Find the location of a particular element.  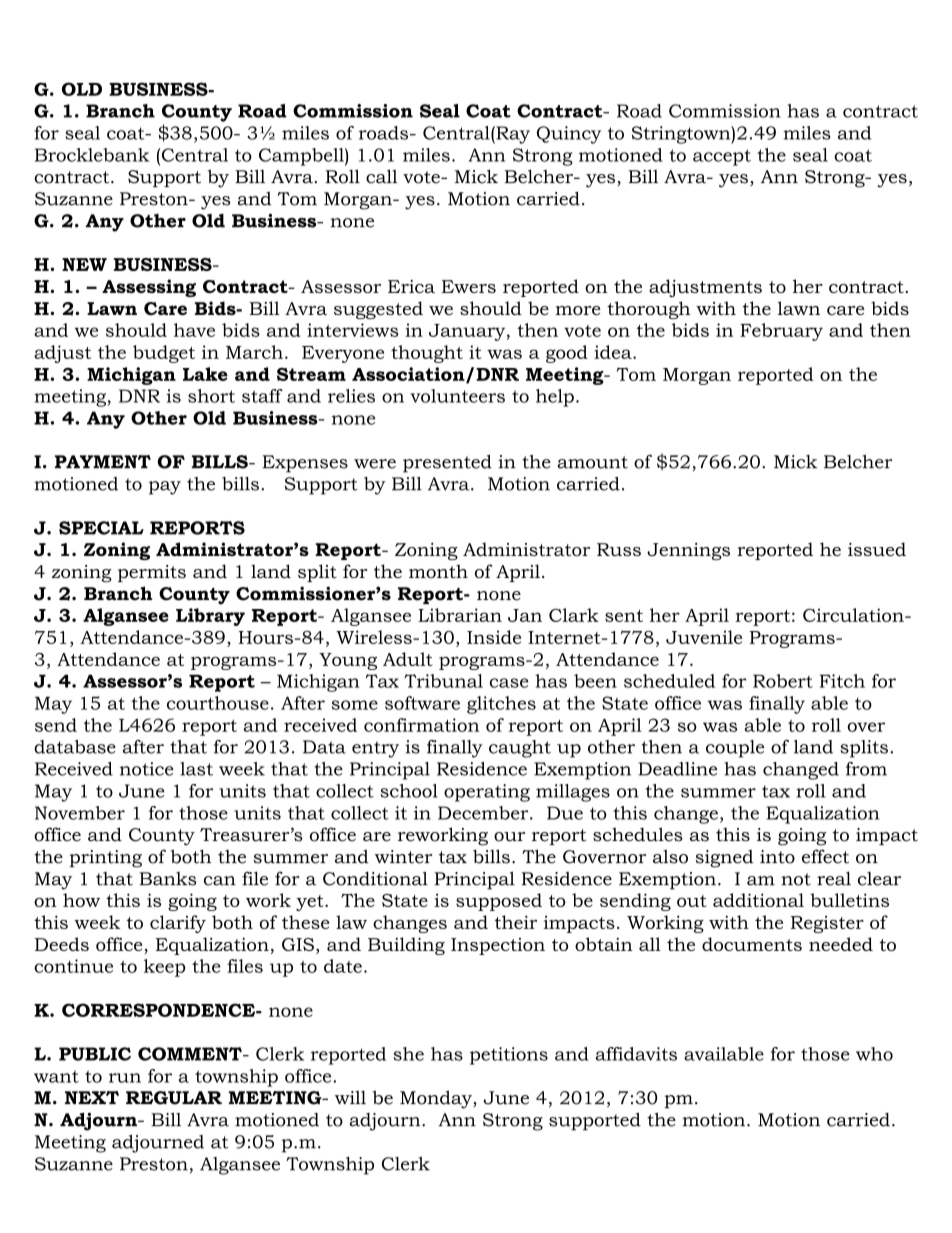

accept is located at coordinates (722, 157).
